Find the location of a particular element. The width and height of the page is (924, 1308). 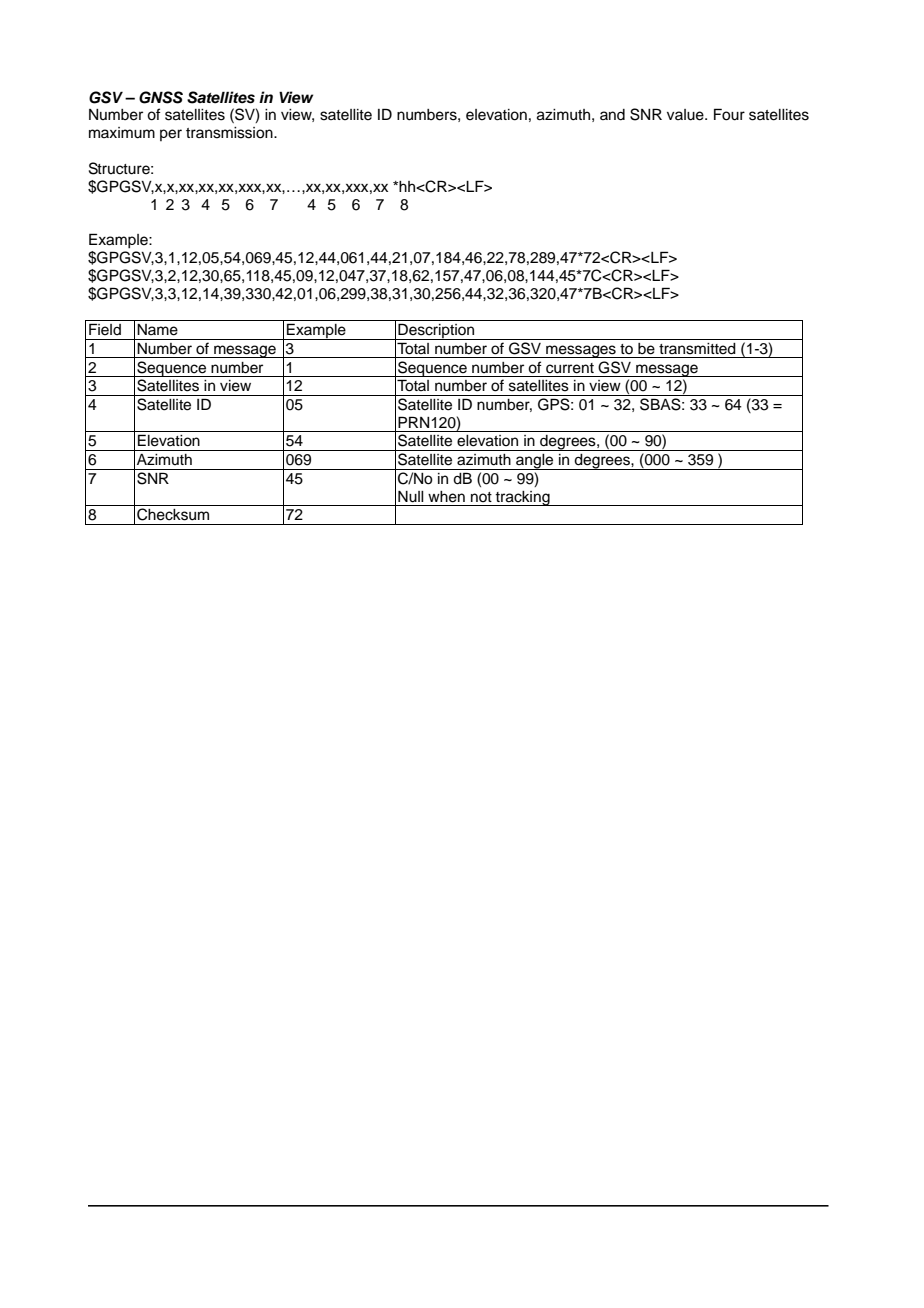

current is located at coordinates (570, 368).
